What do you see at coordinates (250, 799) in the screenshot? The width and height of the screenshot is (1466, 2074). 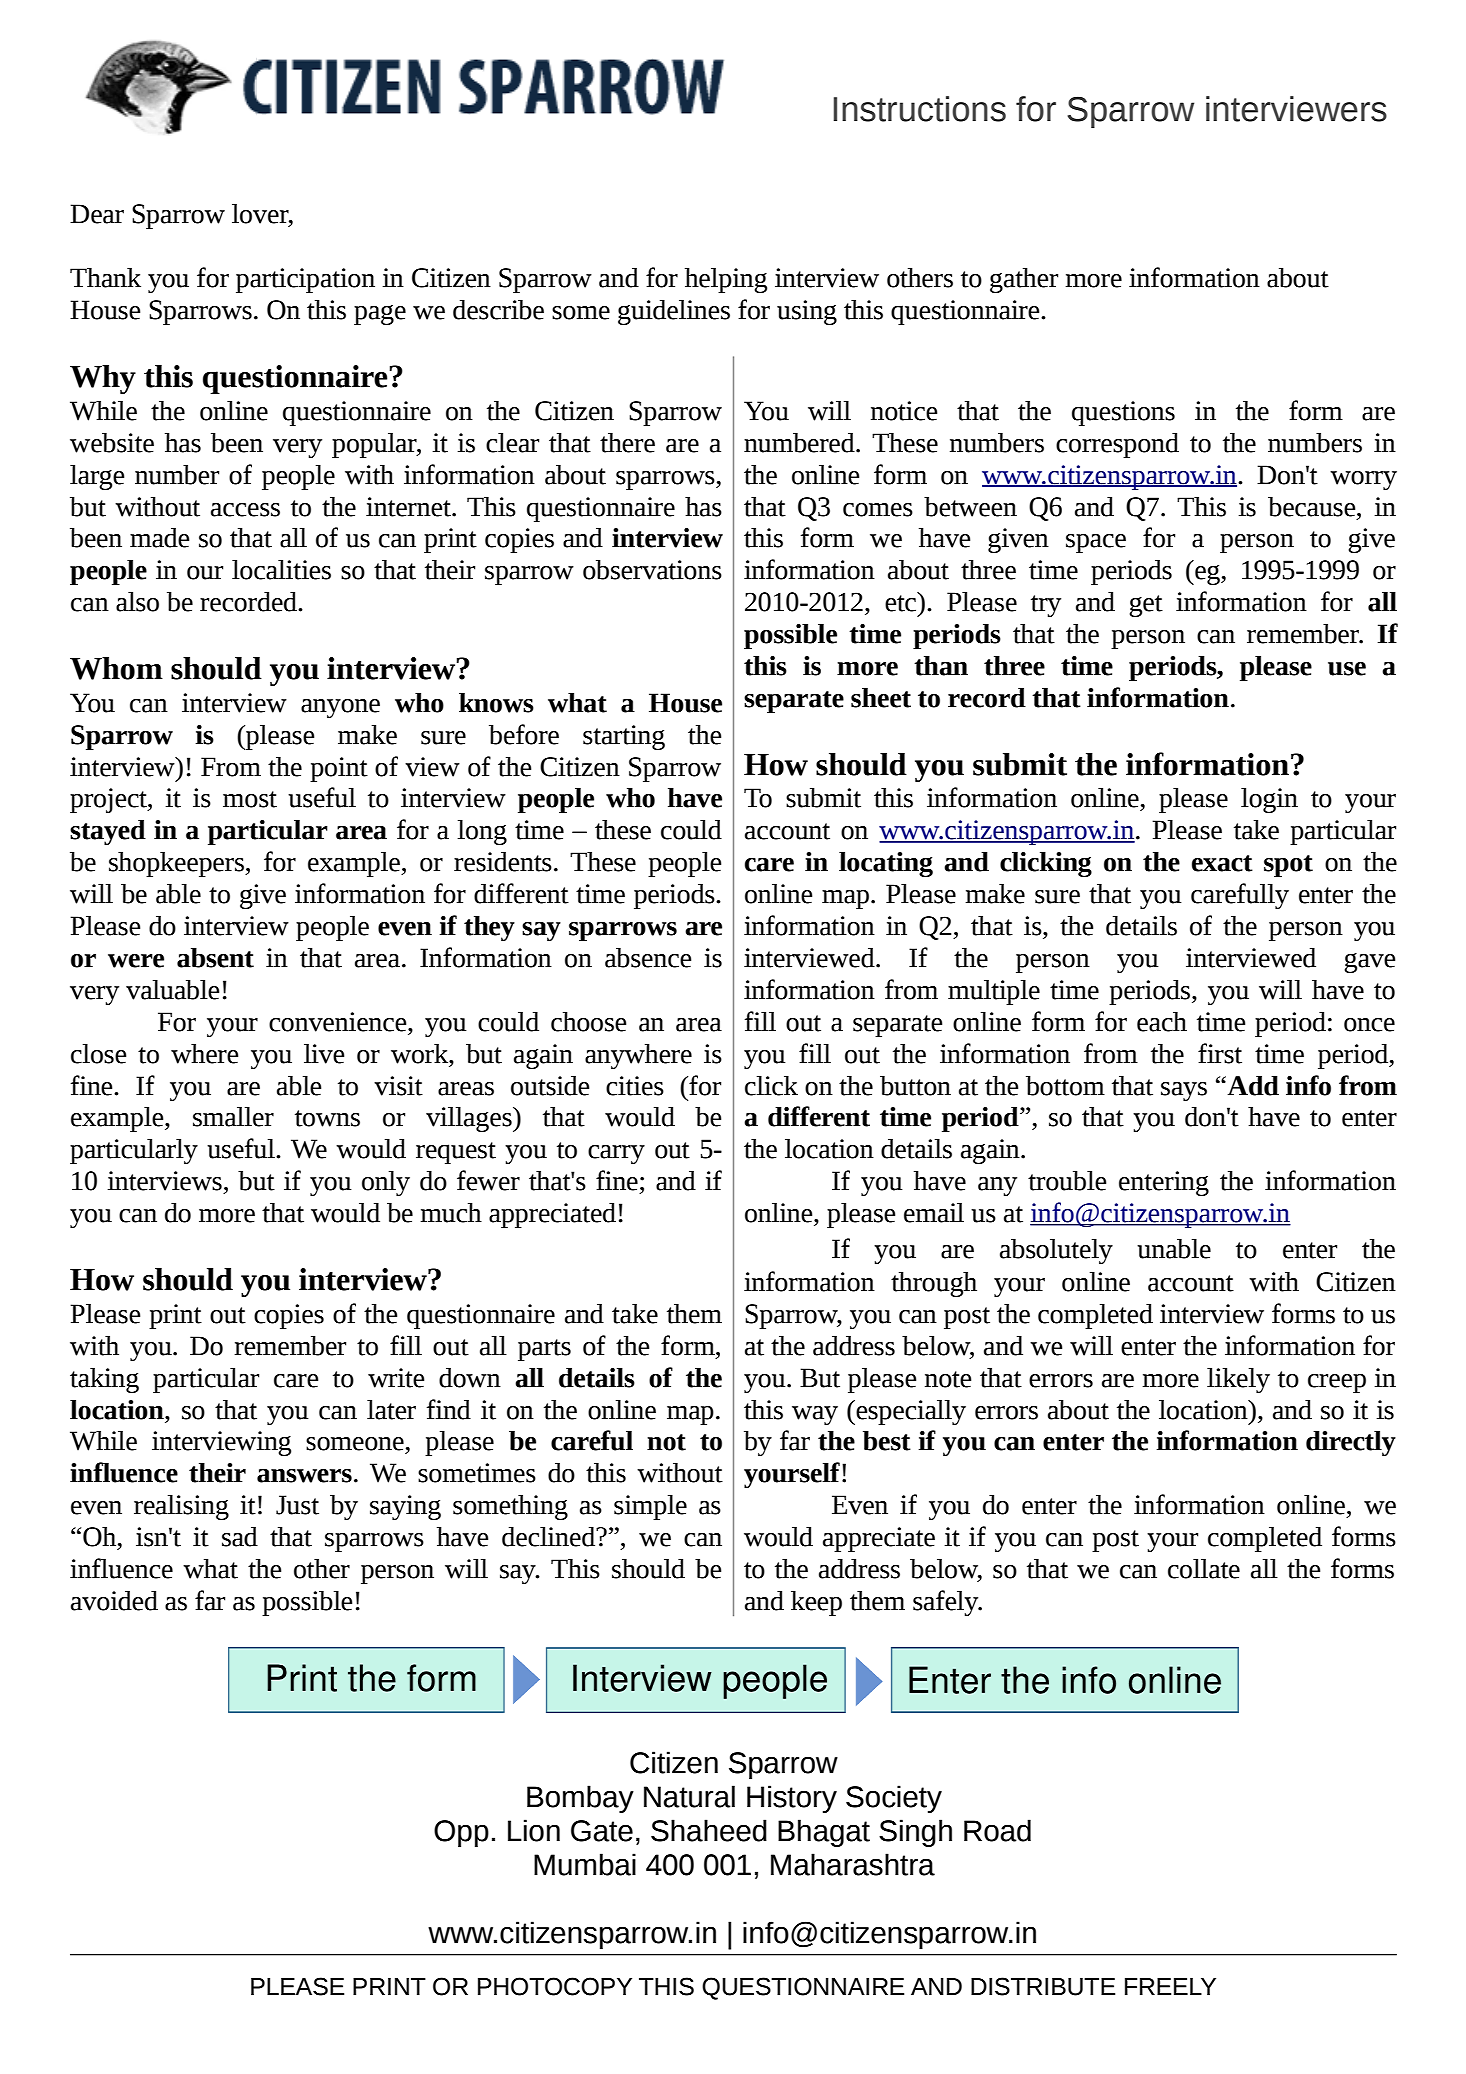 I see `most` at bounding box center [250, 799].
